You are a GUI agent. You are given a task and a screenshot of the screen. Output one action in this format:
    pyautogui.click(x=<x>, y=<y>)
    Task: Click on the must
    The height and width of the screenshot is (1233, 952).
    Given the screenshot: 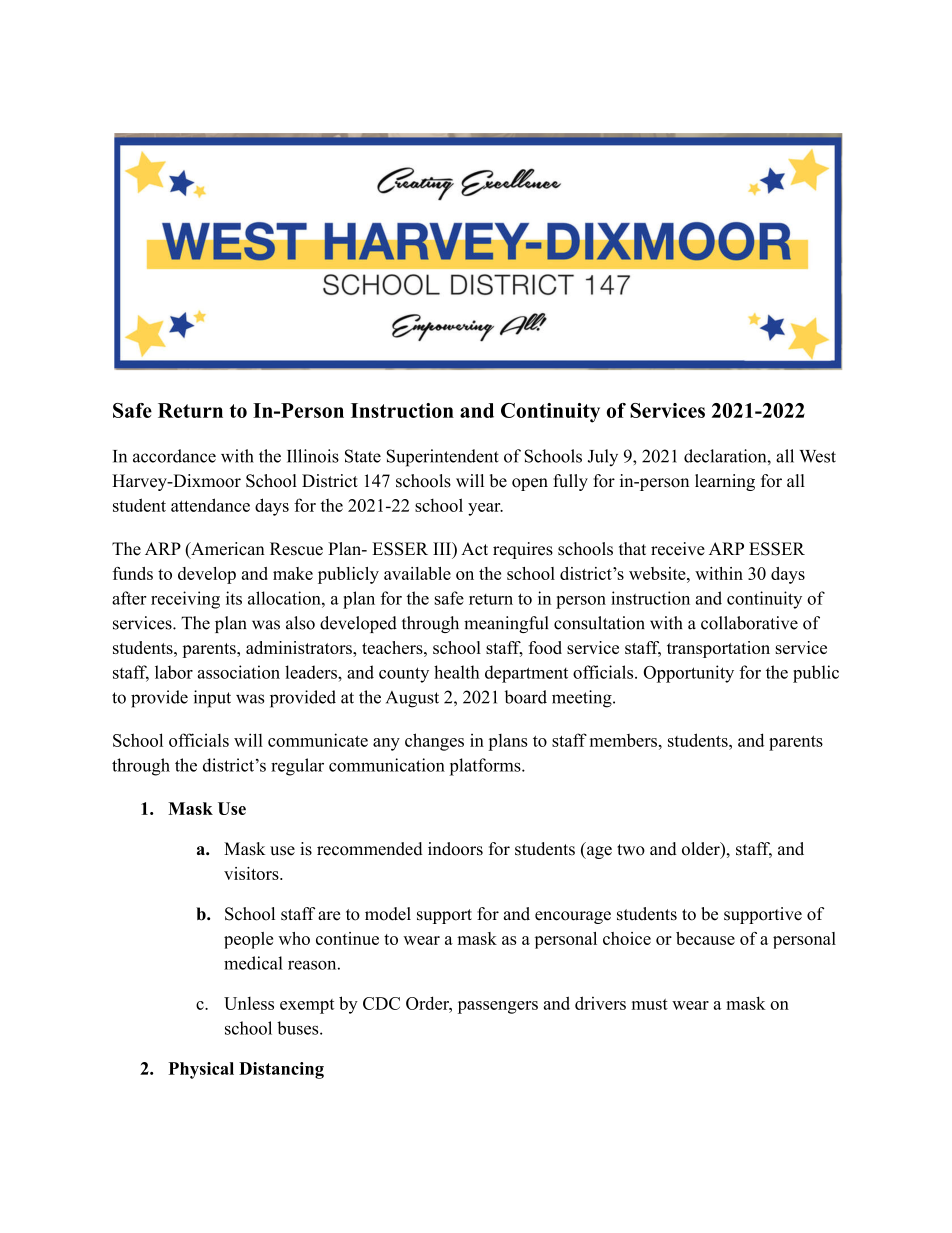 What is the action you would take?
    pyautogui.click(x=650, y=1004)
